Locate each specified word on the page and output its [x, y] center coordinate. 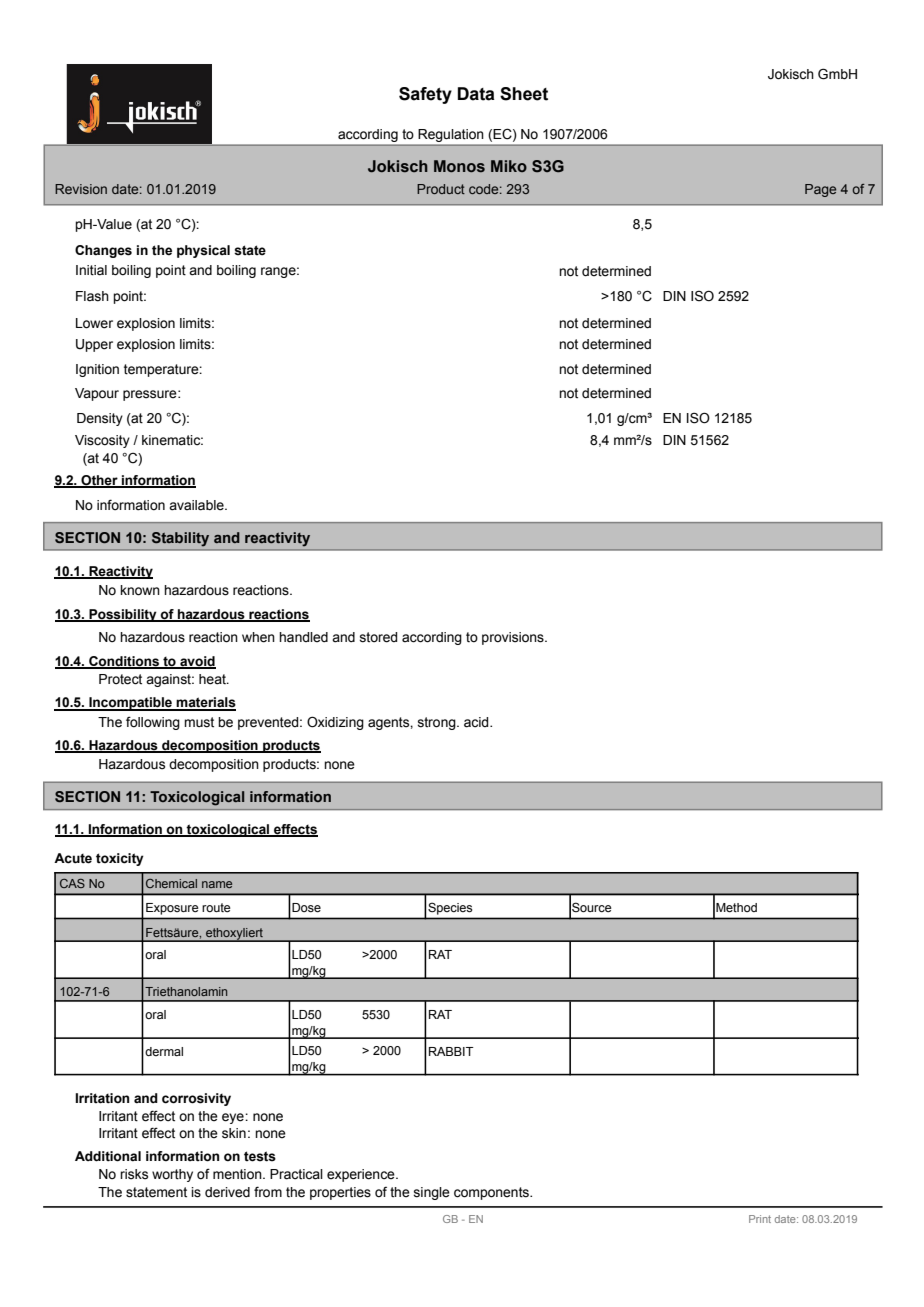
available [197, 505]
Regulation [451, 135]
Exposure [172, 909]
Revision [81, 189]
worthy [172, 1175]
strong [438, 723]
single [432, 1193]
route [216, 908]
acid [477, 722]
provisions [514, 638]
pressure [151, 395]
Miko [509, 166]
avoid [197, 662]
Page [820, 190]
